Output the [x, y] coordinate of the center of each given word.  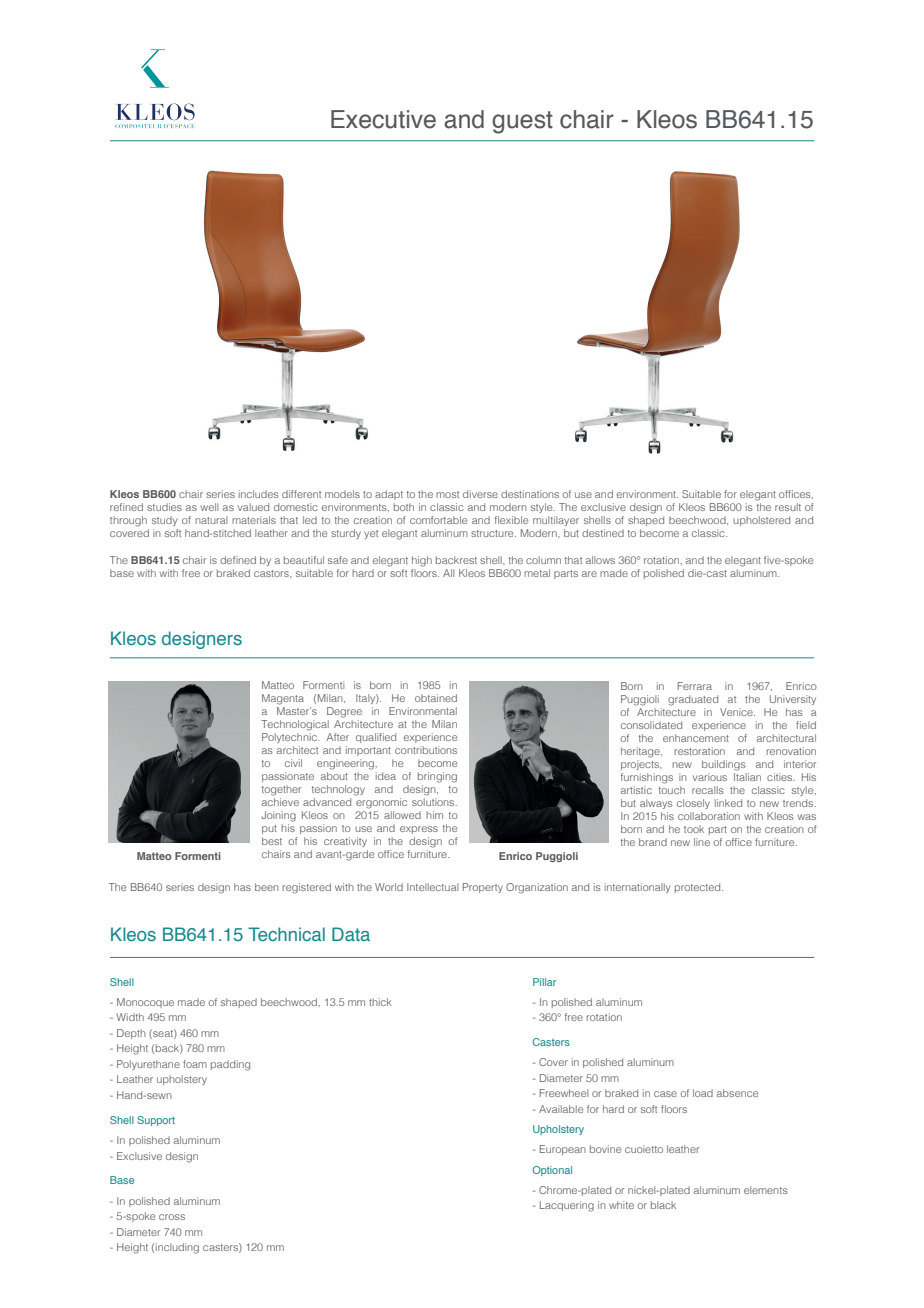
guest [522, 122]
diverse [480, 494]
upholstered [761, 521]
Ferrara [694, 686]
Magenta [283, 699]
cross [172, 1217]
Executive [383, 119]
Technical [286, 934]
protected [699, 888]
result [788, 507]
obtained [436, 698]
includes [259, 494]
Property [483, 888]
